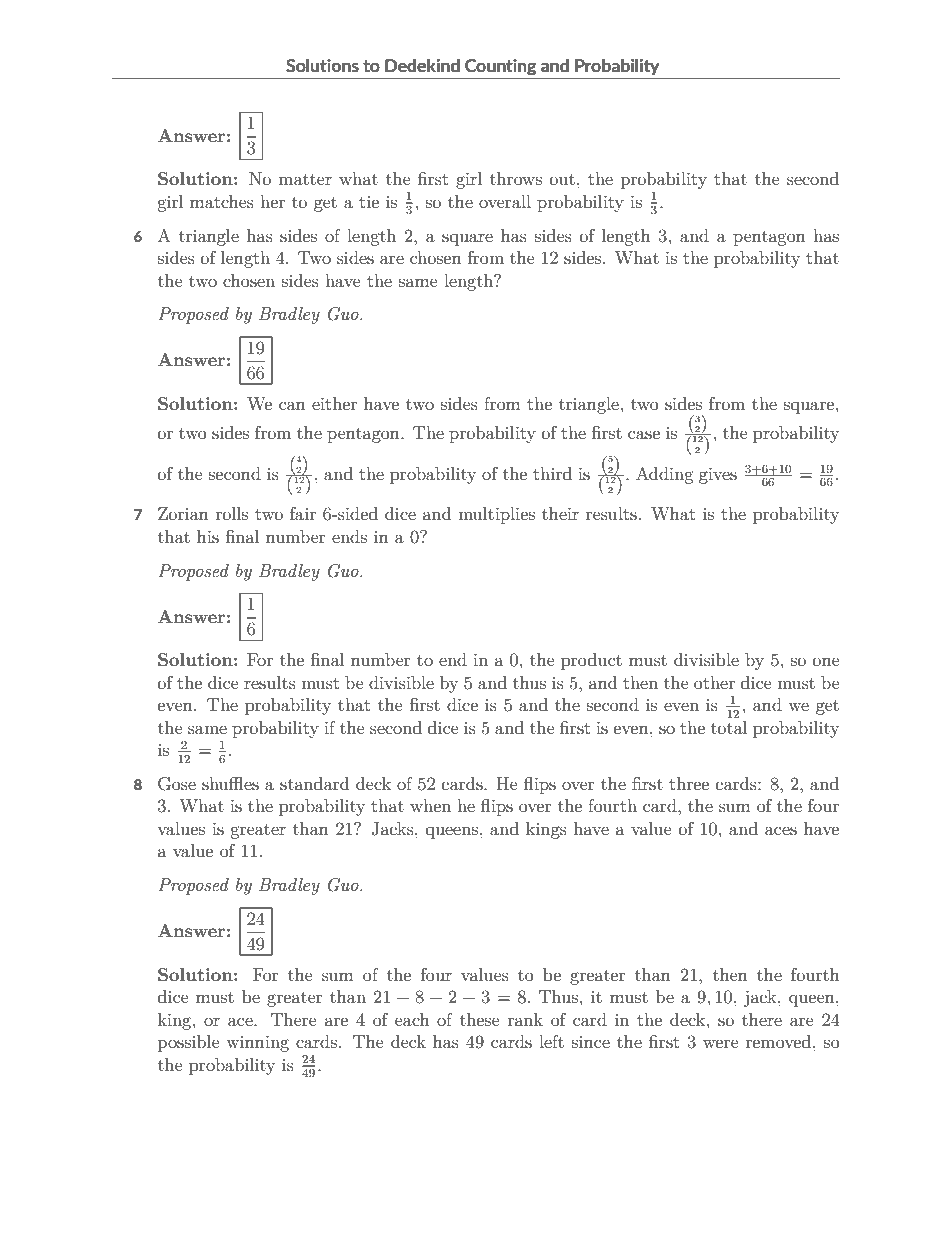  Describe the element at coordinates (721, 1043) in the screenshot. I see `were` at that location.
